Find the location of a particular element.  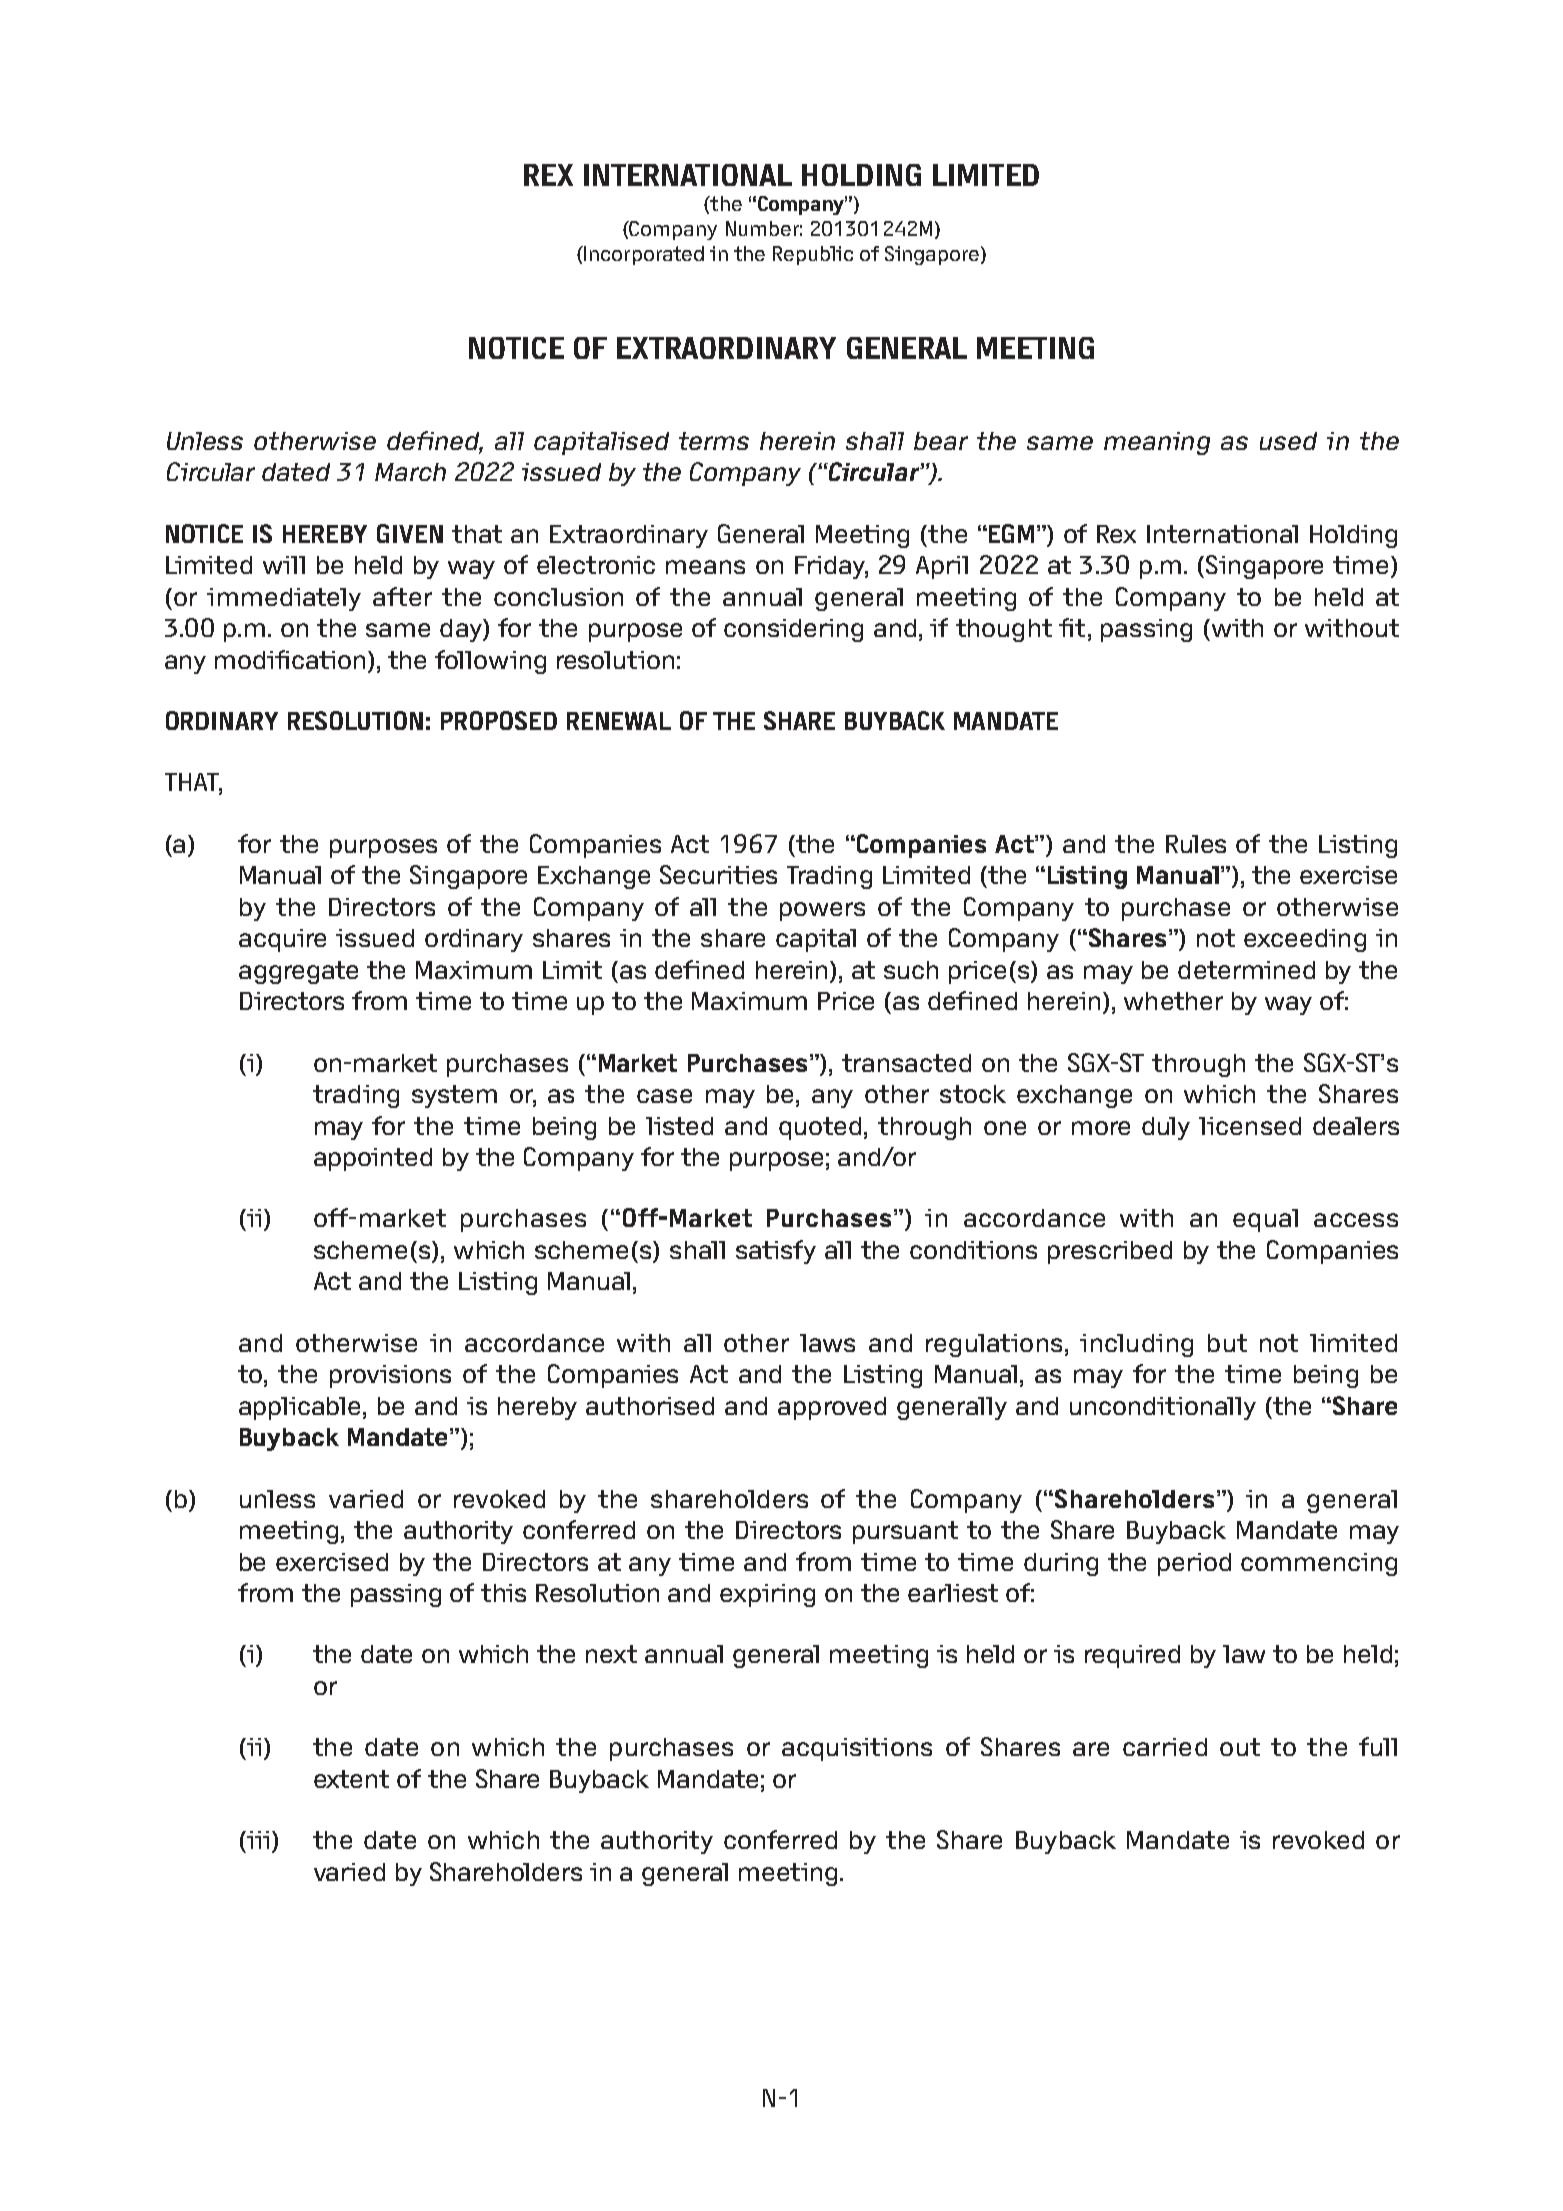

Republic is located at coordinates (813, 255).
